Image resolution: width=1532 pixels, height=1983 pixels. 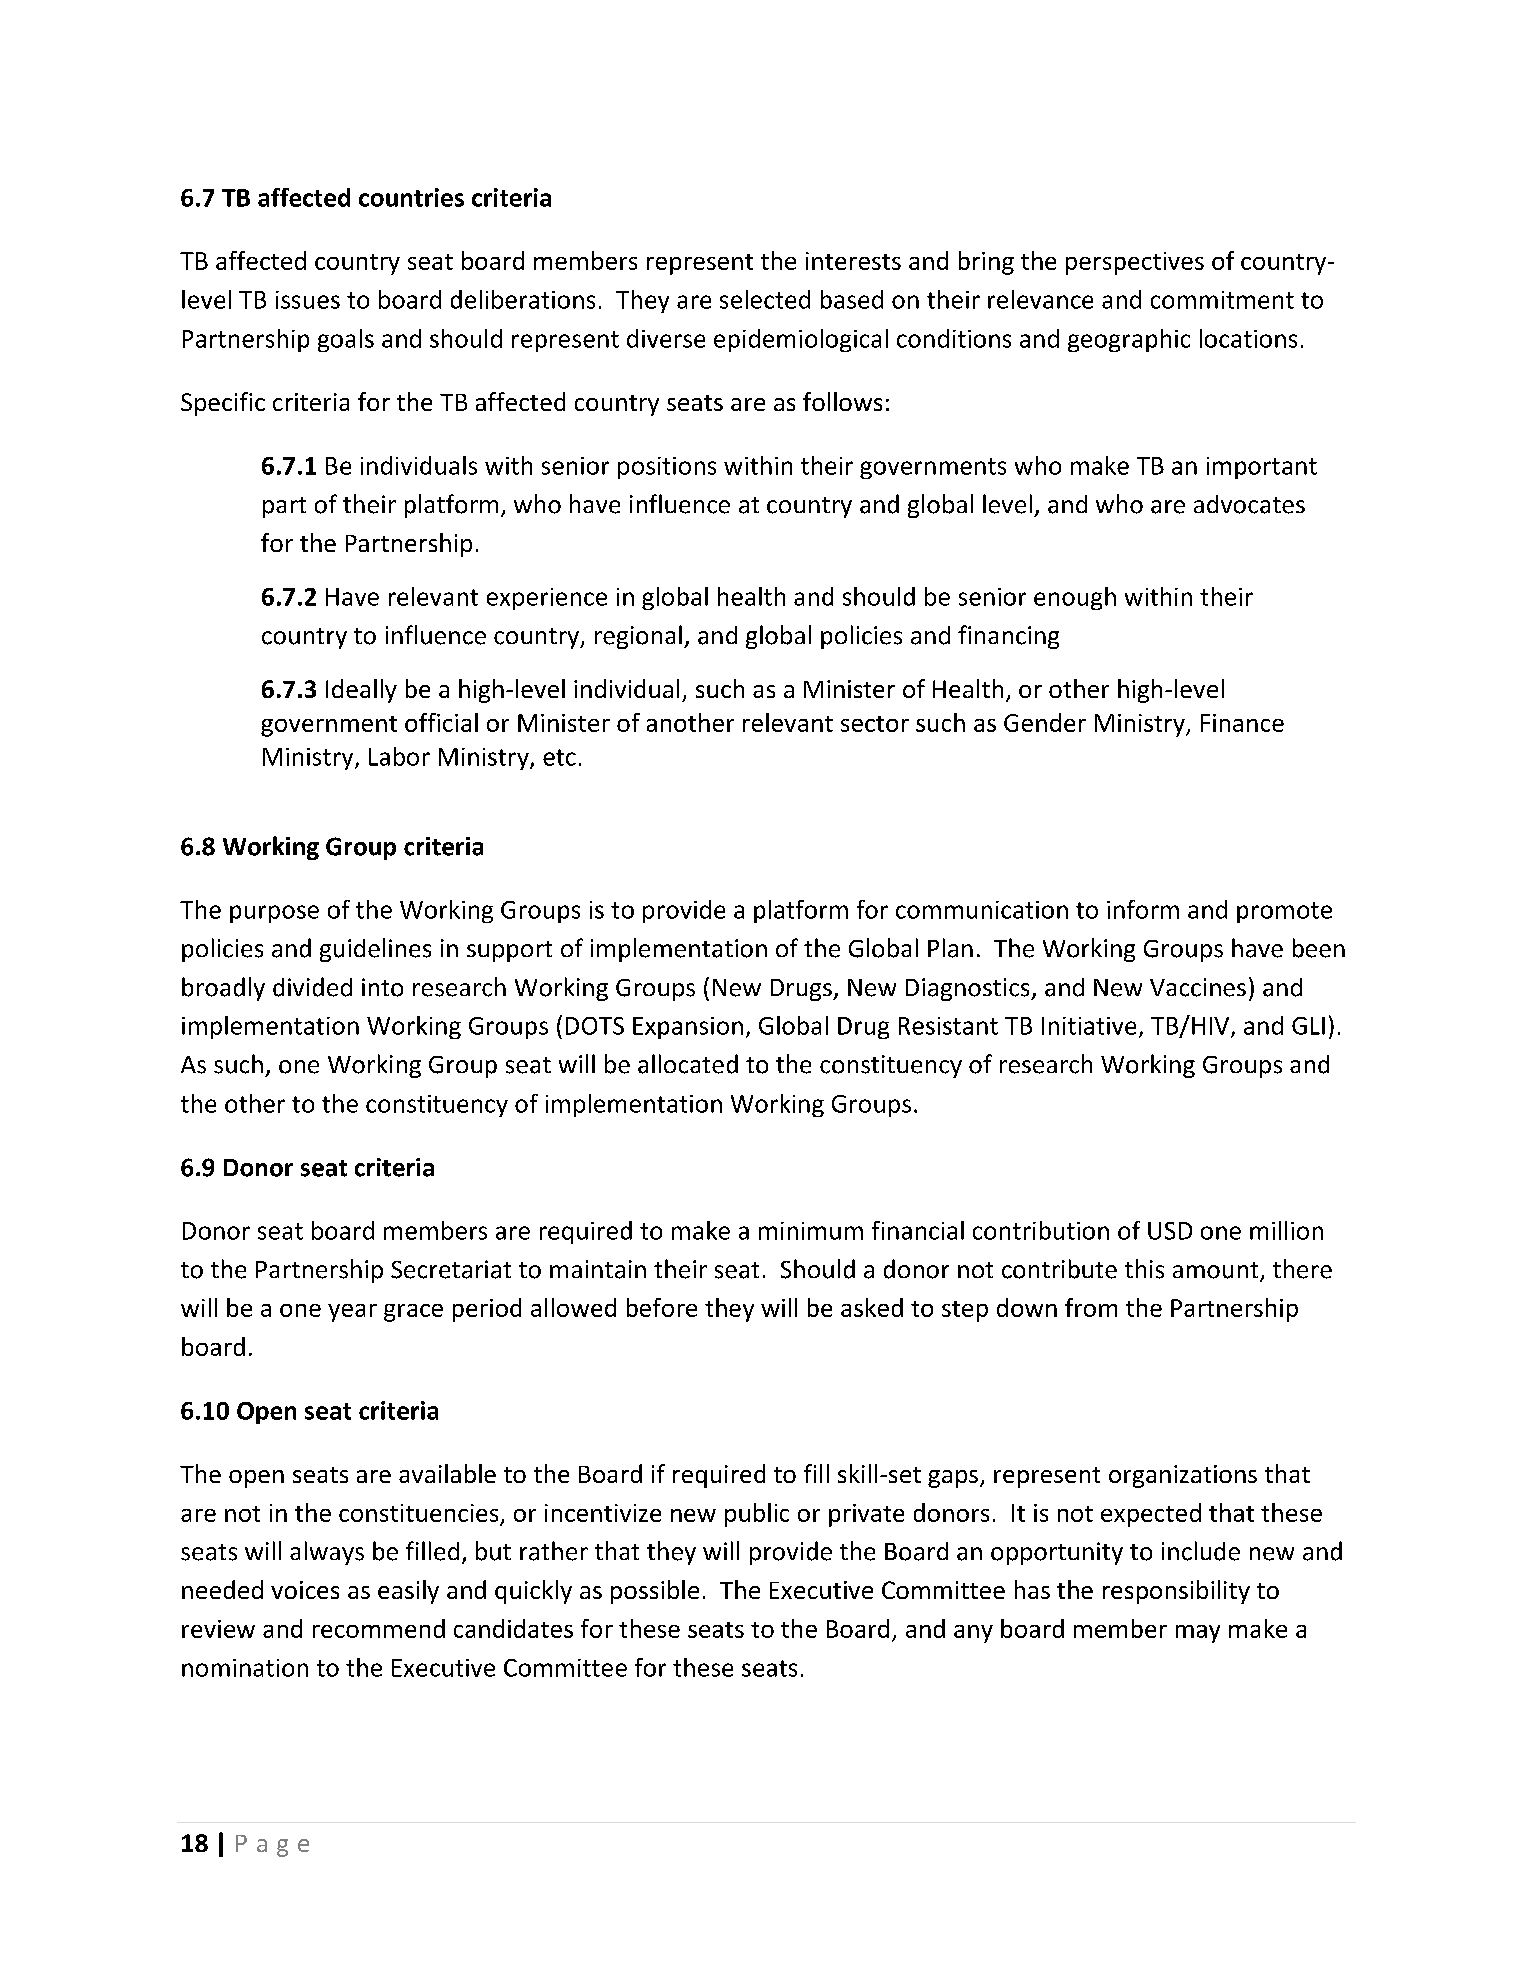 What do you see at coordinates (1242, 723) in the image?
I see `Finance` at bounding box center [1242, 723].
